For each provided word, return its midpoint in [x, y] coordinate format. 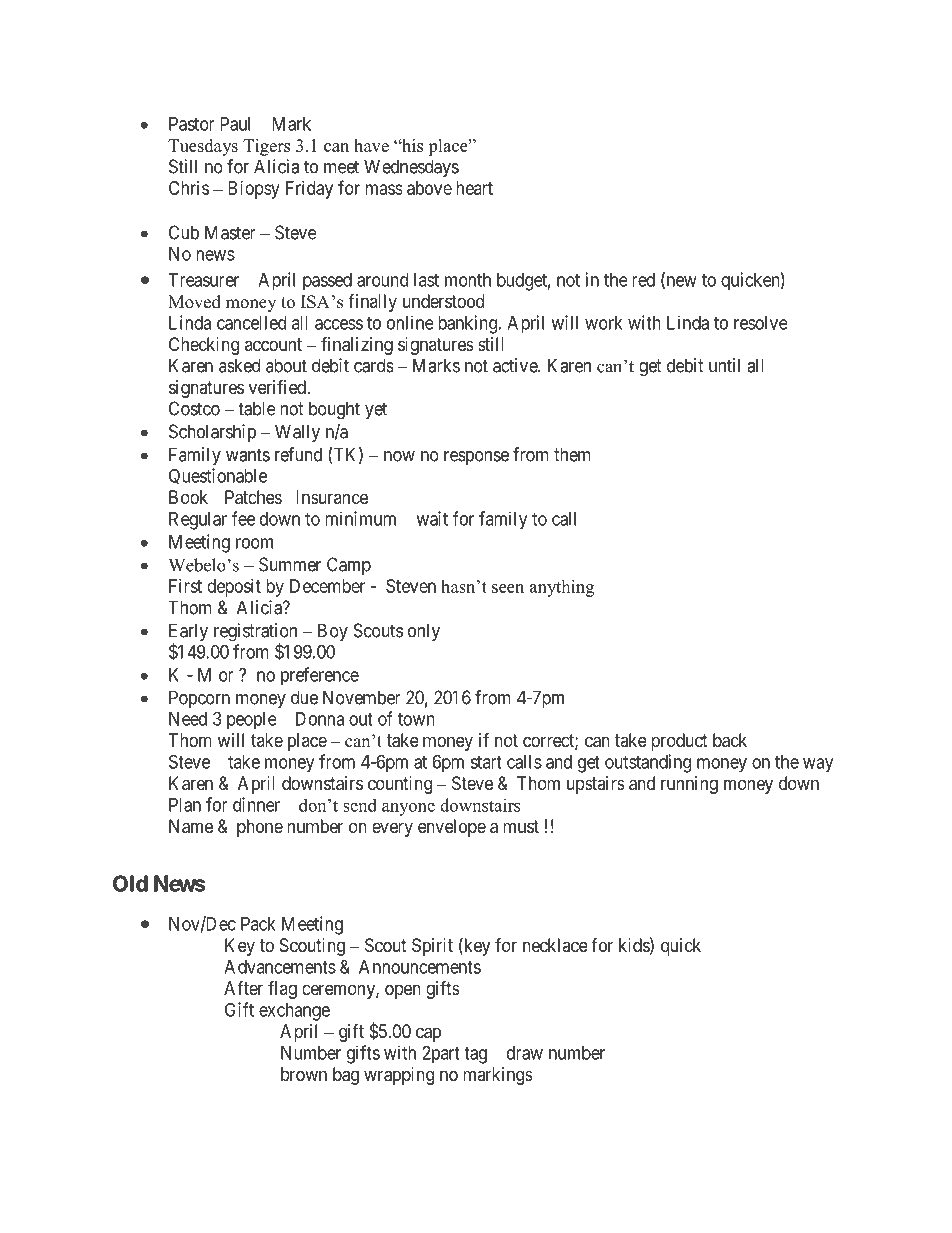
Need [188, 719]
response [476, 458]
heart [474, 188]
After [243, 988]
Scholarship [212, 433]
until [724, 365]
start [486, 762]
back [730, 740]
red [643, 280]
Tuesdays [203, 147]
